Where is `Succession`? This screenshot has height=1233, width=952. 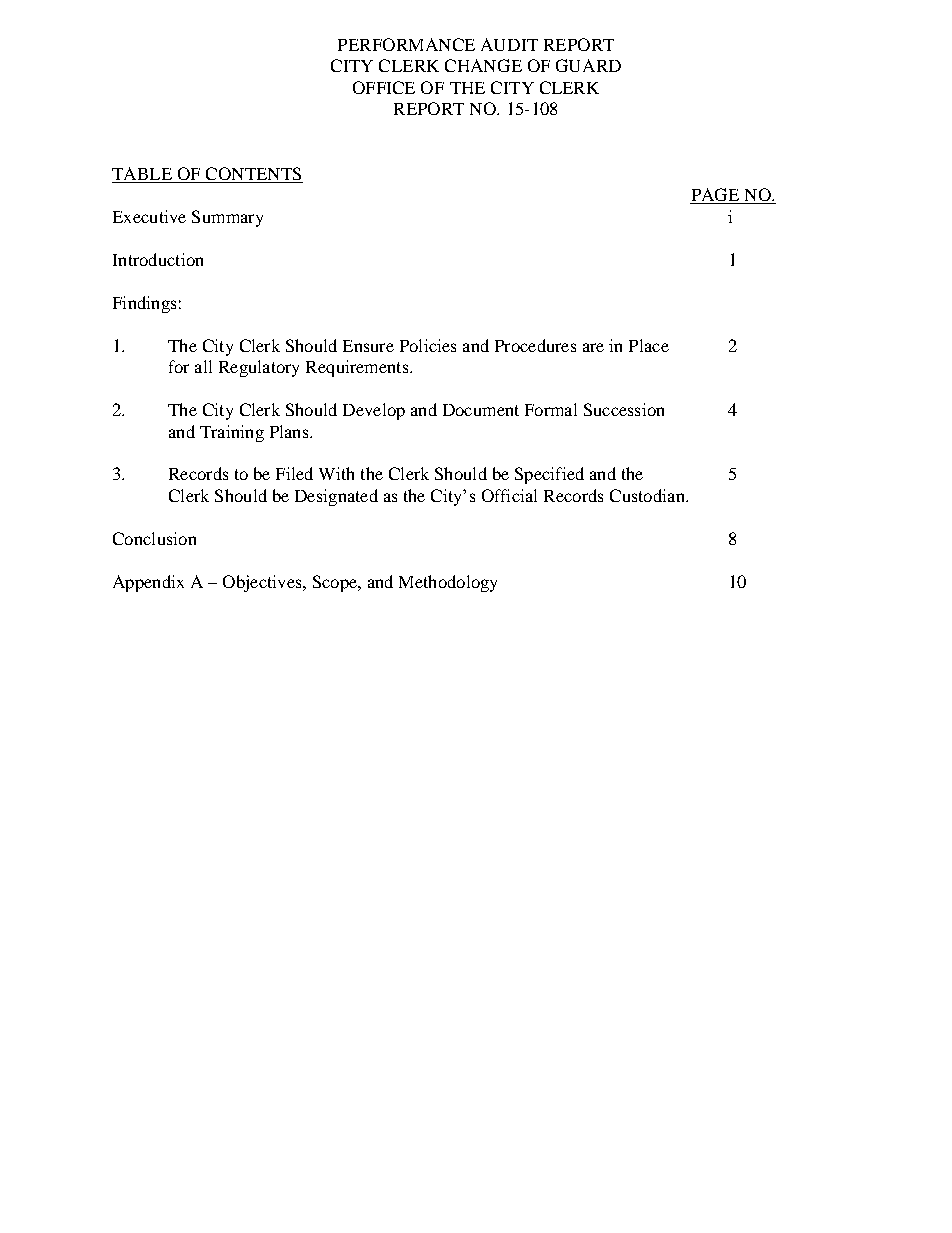 Succession is located at coordinates (624, 409).
